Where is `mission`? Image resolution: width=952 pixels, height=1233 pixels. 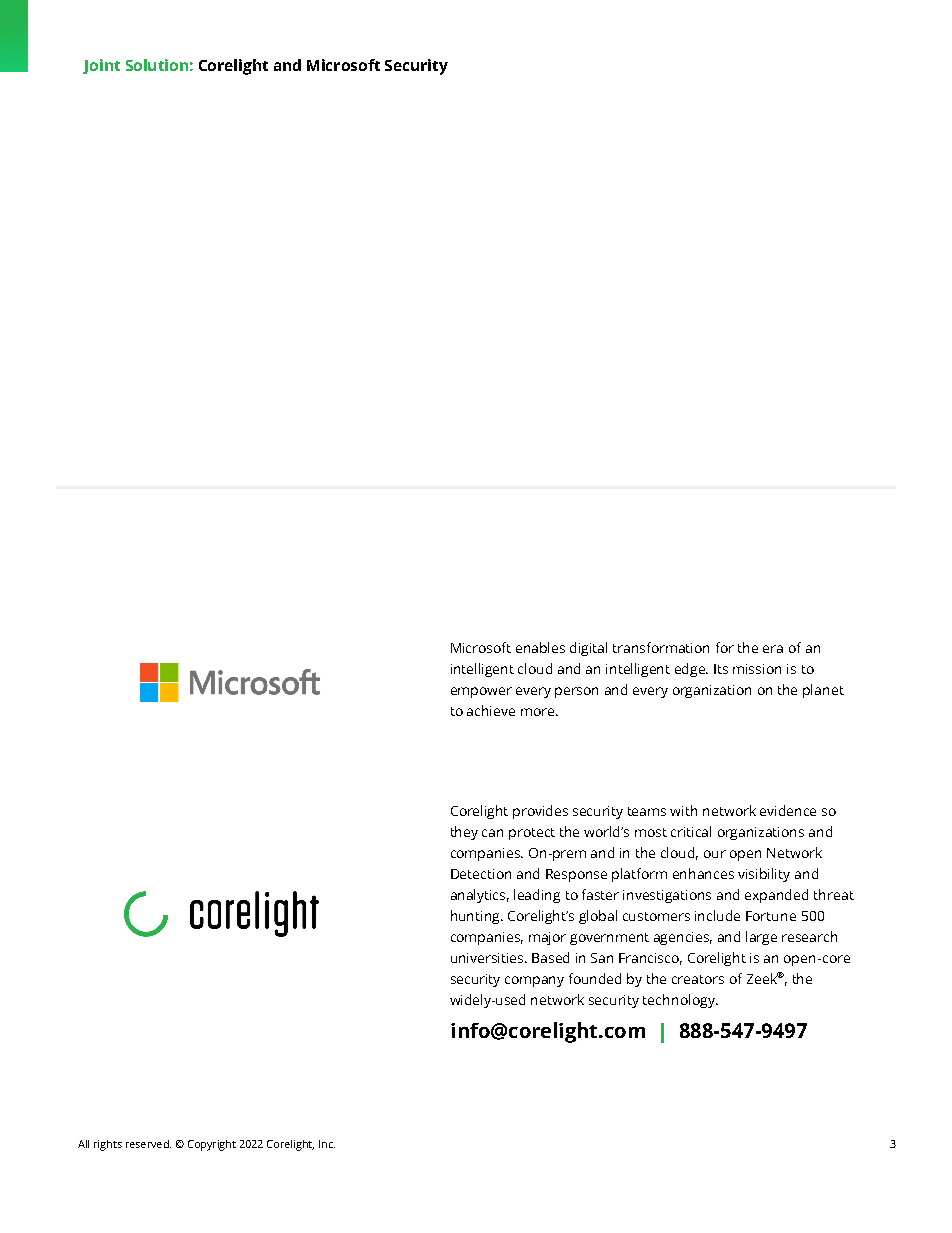 mission is located at coordinates (757, 669).
